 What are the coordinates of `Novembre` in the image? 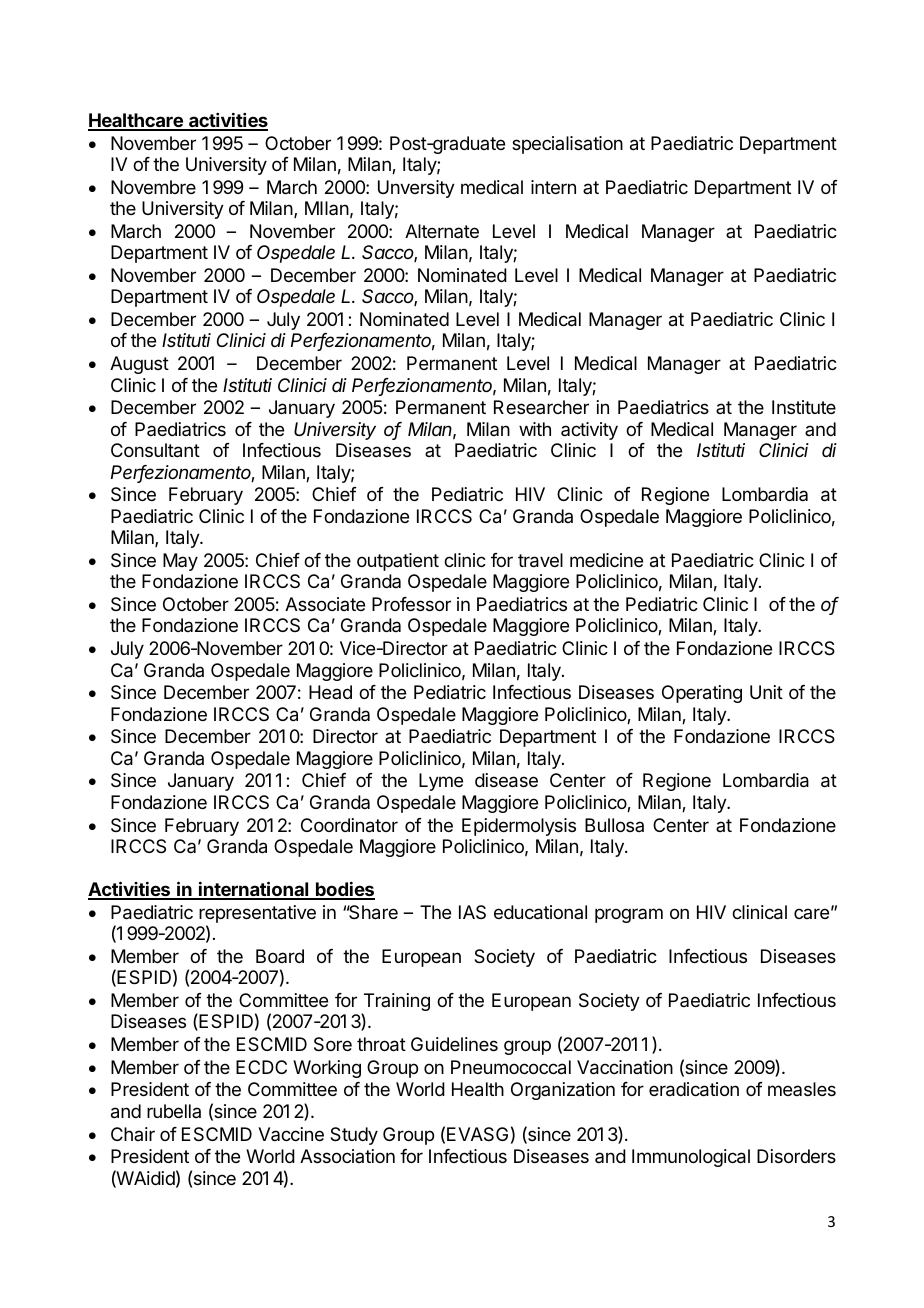 It's located at (153, 187).
